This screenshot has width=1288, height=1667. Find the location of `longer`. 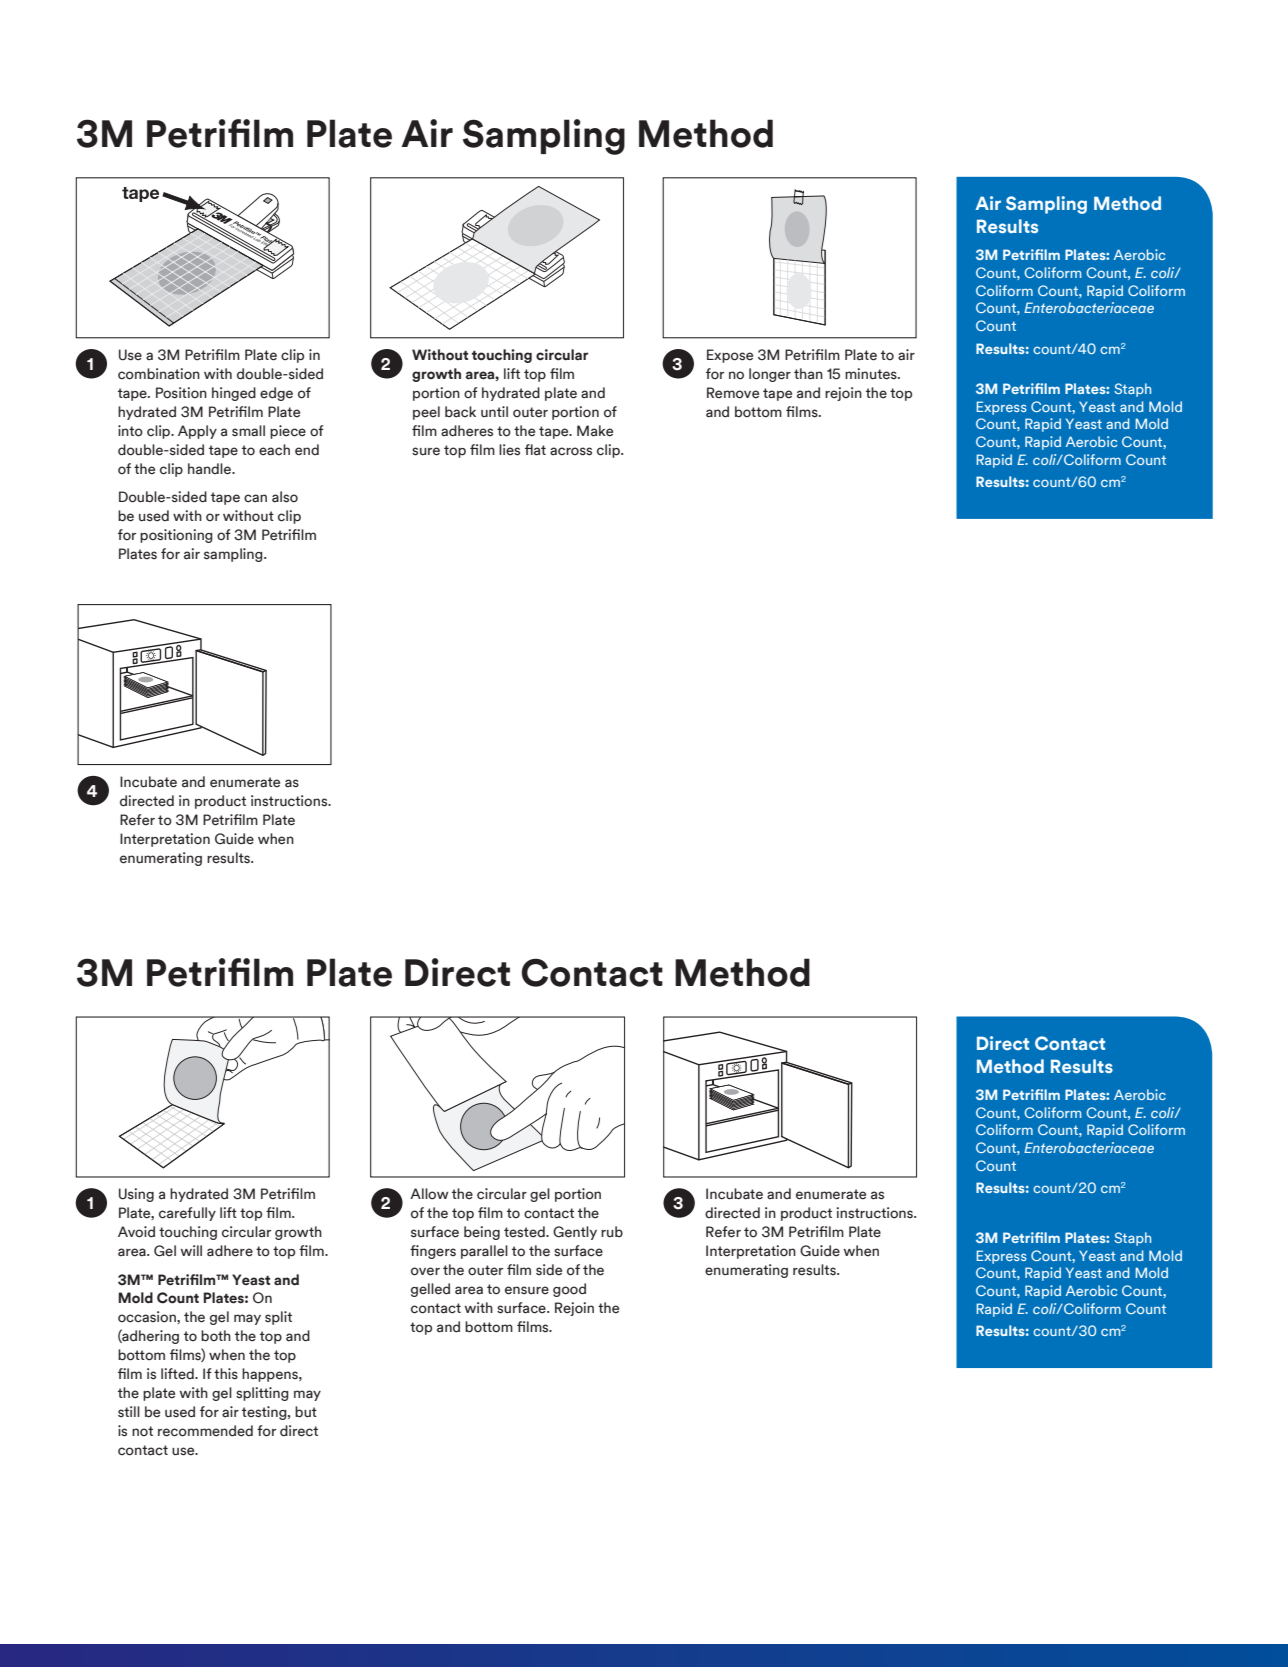

longer is located at coordinates (770, 375).
